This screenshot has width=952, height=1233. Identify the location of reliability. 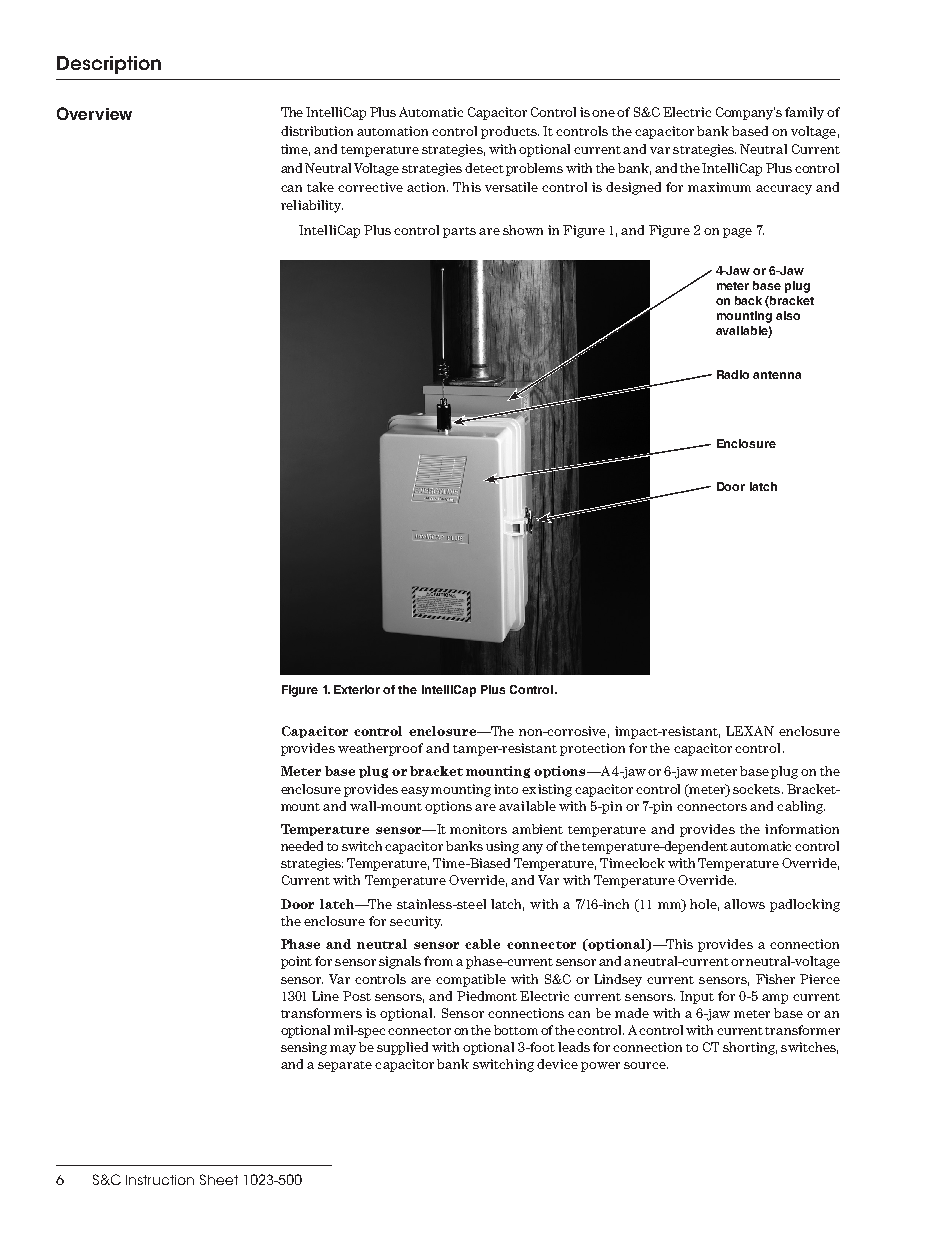
(312, 206).
